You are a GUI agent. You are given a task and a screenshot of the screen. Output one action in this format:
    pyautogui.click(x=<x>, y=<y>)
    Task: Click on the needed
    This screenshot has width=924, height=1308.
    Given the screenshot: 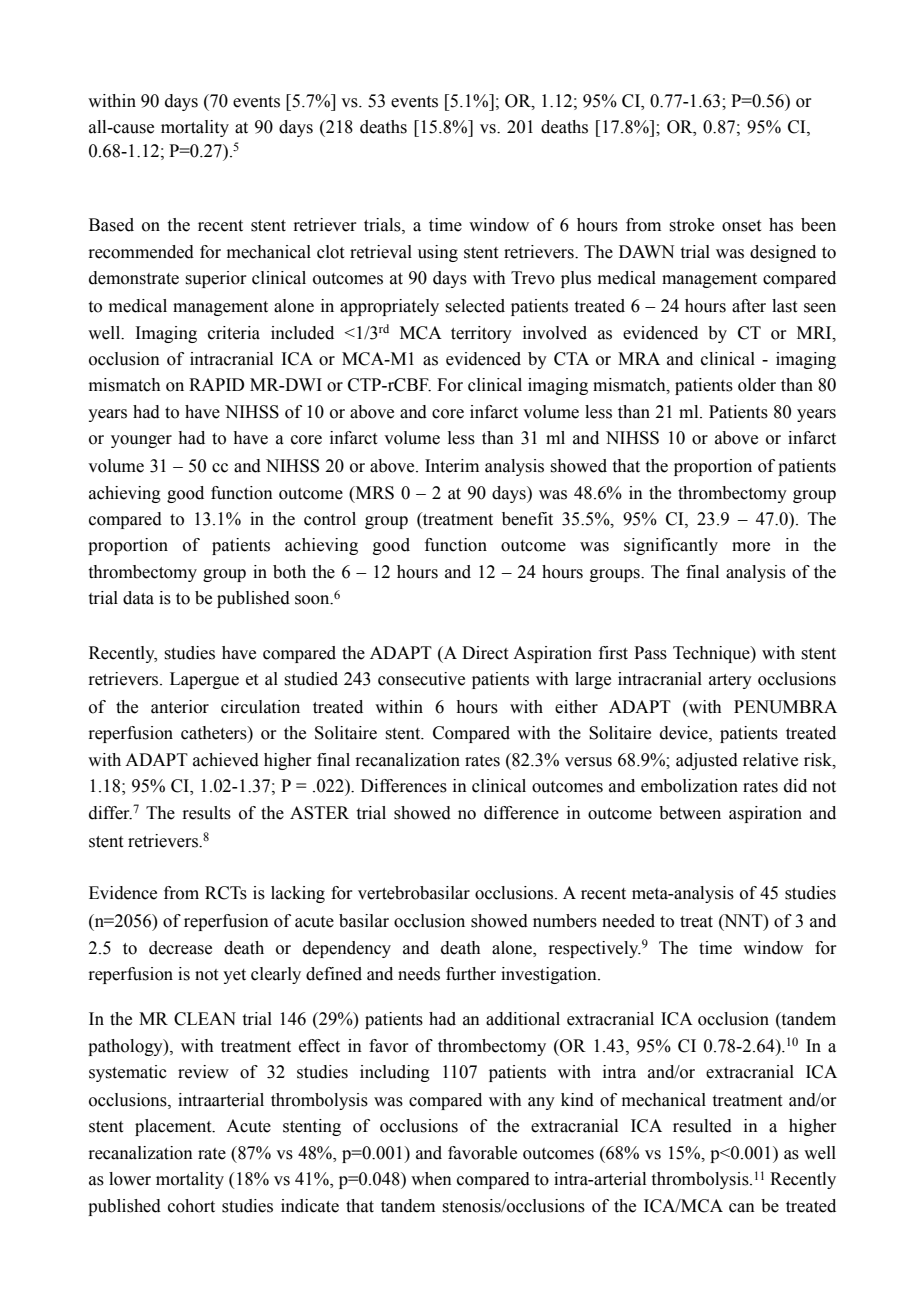 What is the action you would take?
    pyautogui.click(x=628, y=921)
